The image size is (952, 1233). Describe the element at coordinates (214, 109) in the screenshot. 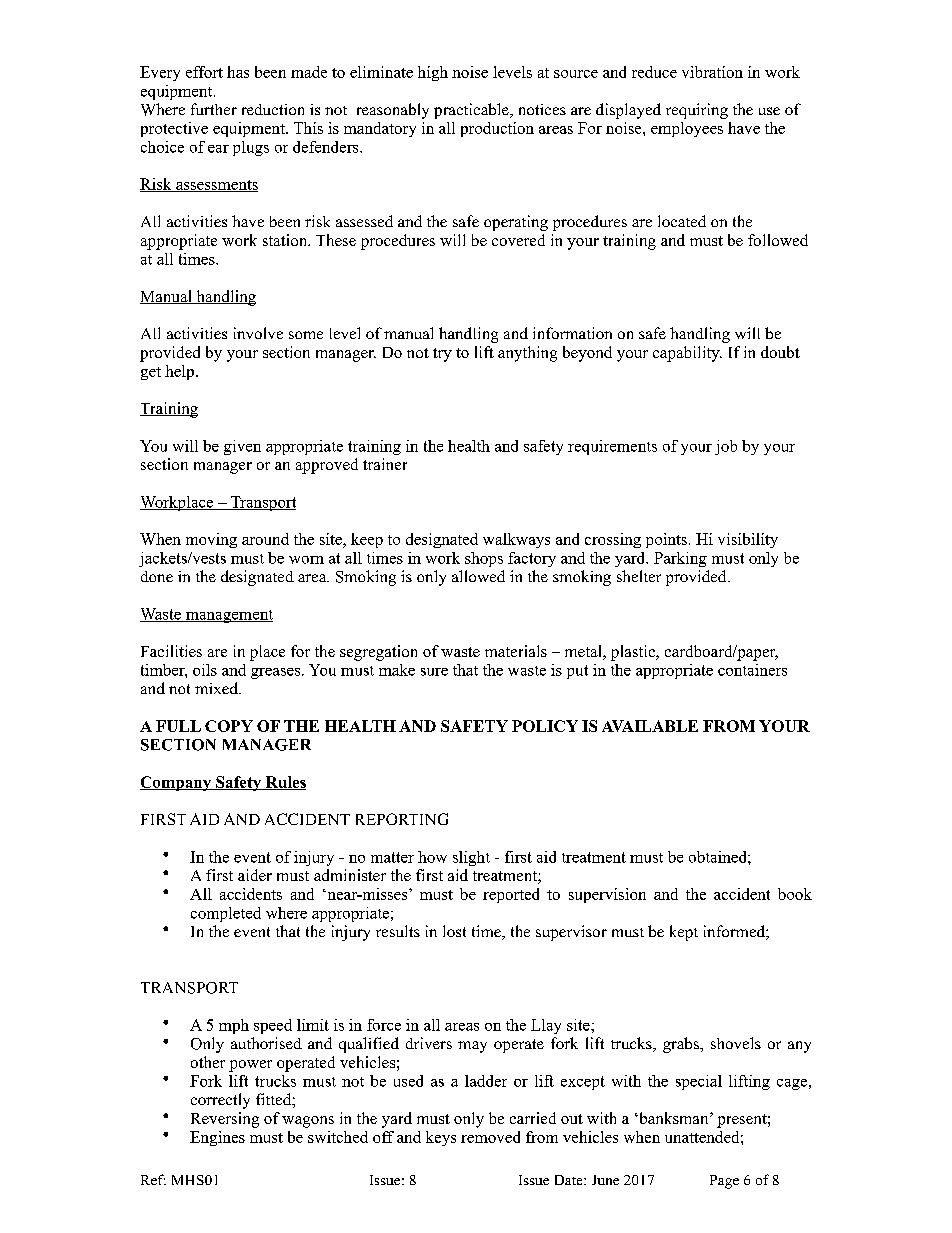

I see `further` at that location.
